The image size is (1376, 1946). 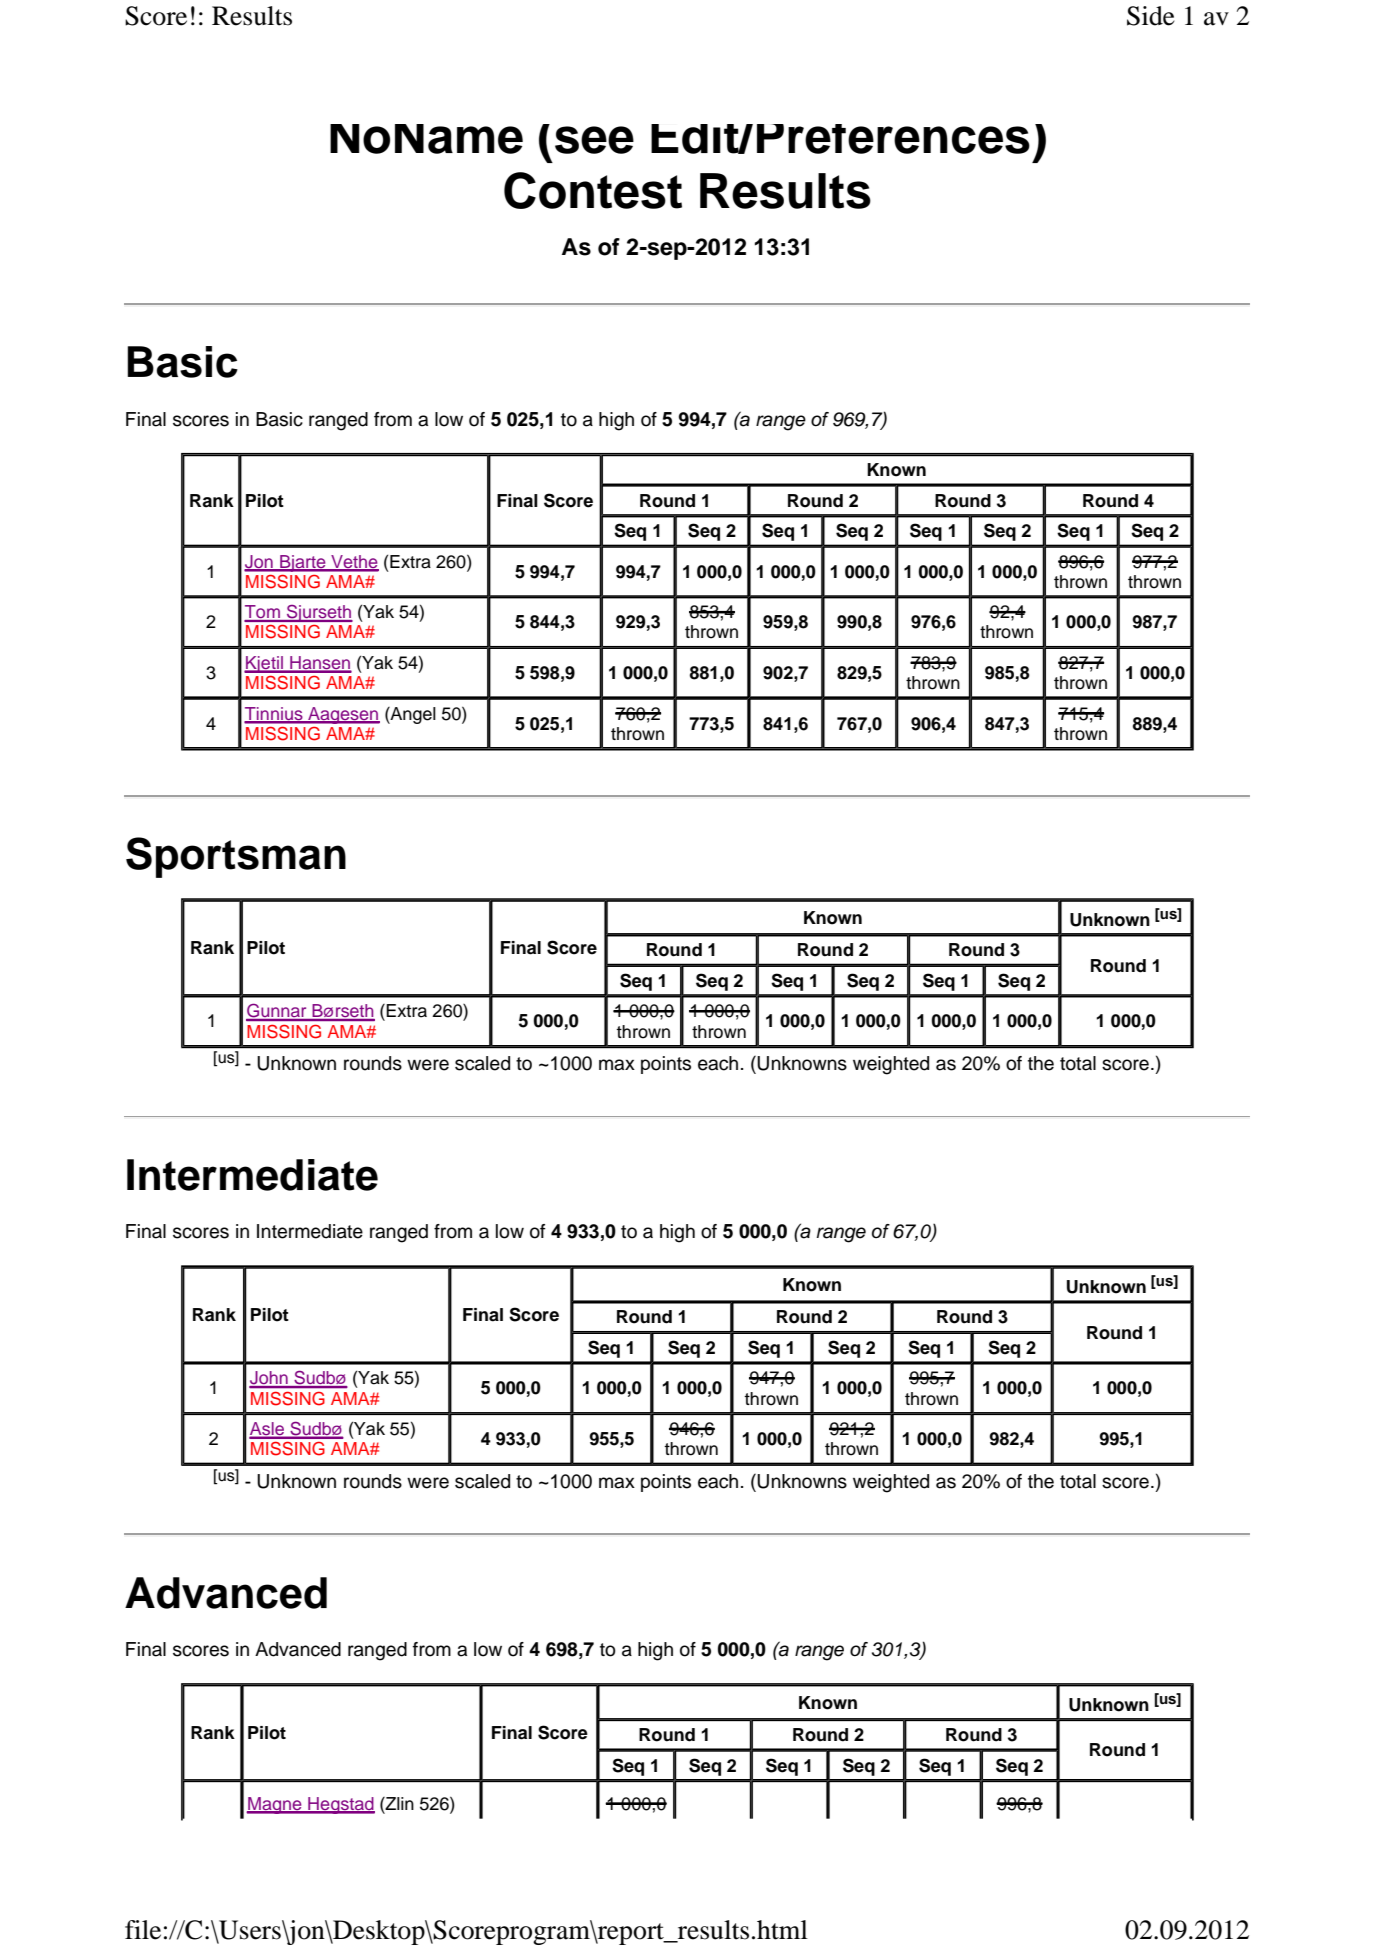 What do you see at coordinates (263, 613) in the screenshot?
I see `Tom` at bounding box center [263, 613].
